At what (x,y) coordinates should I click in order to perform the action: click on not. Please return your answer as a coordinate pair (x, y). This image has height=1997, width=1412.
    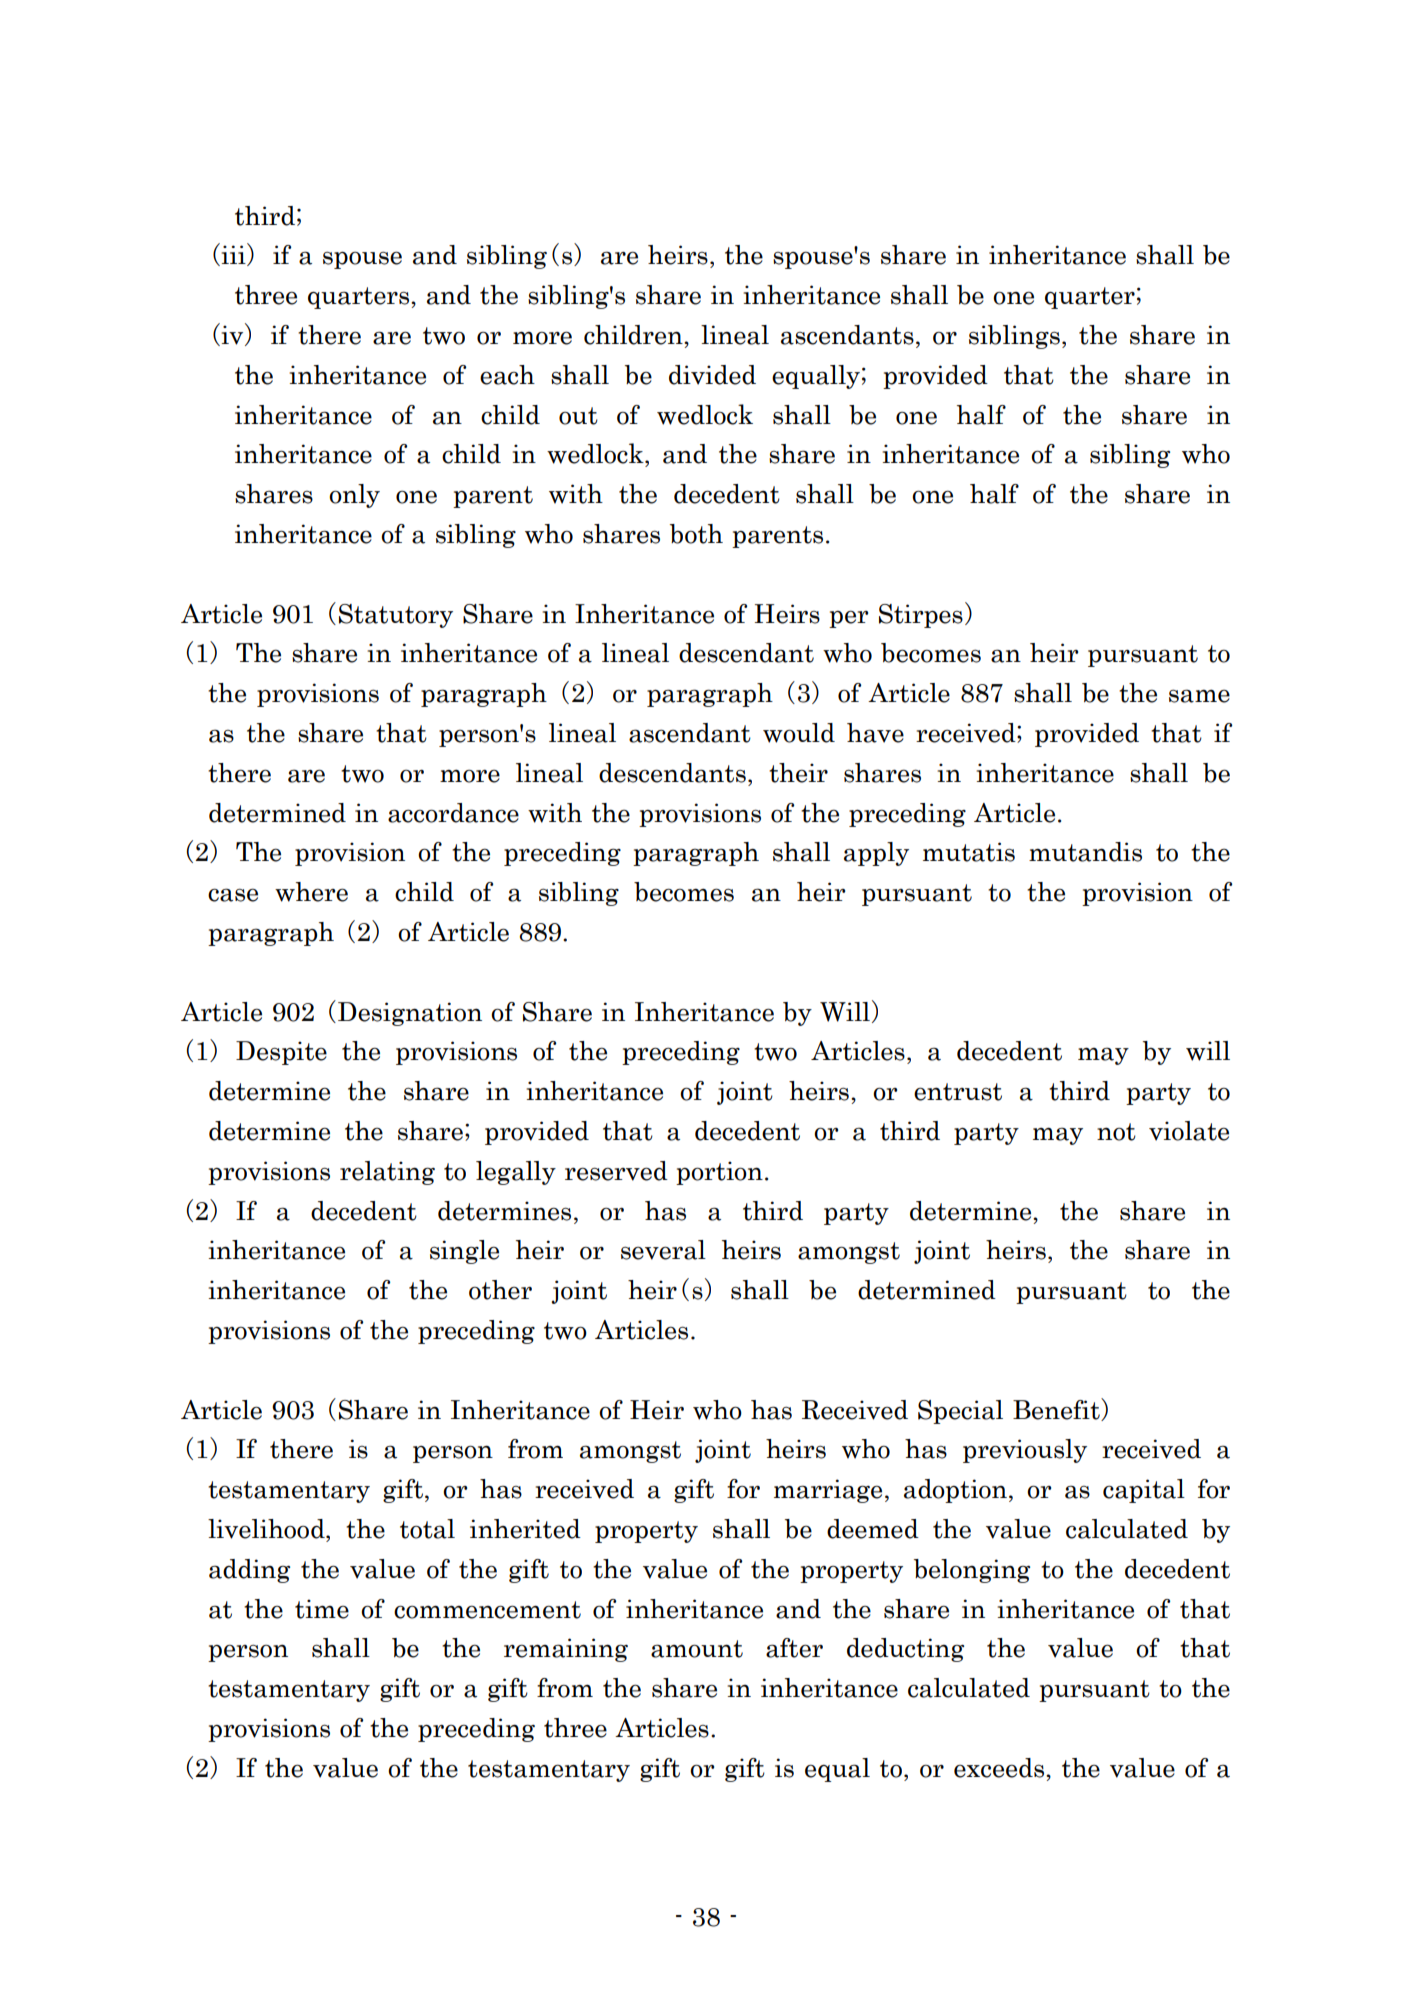
    Looking at the image, I should click on (1116, 1132).
